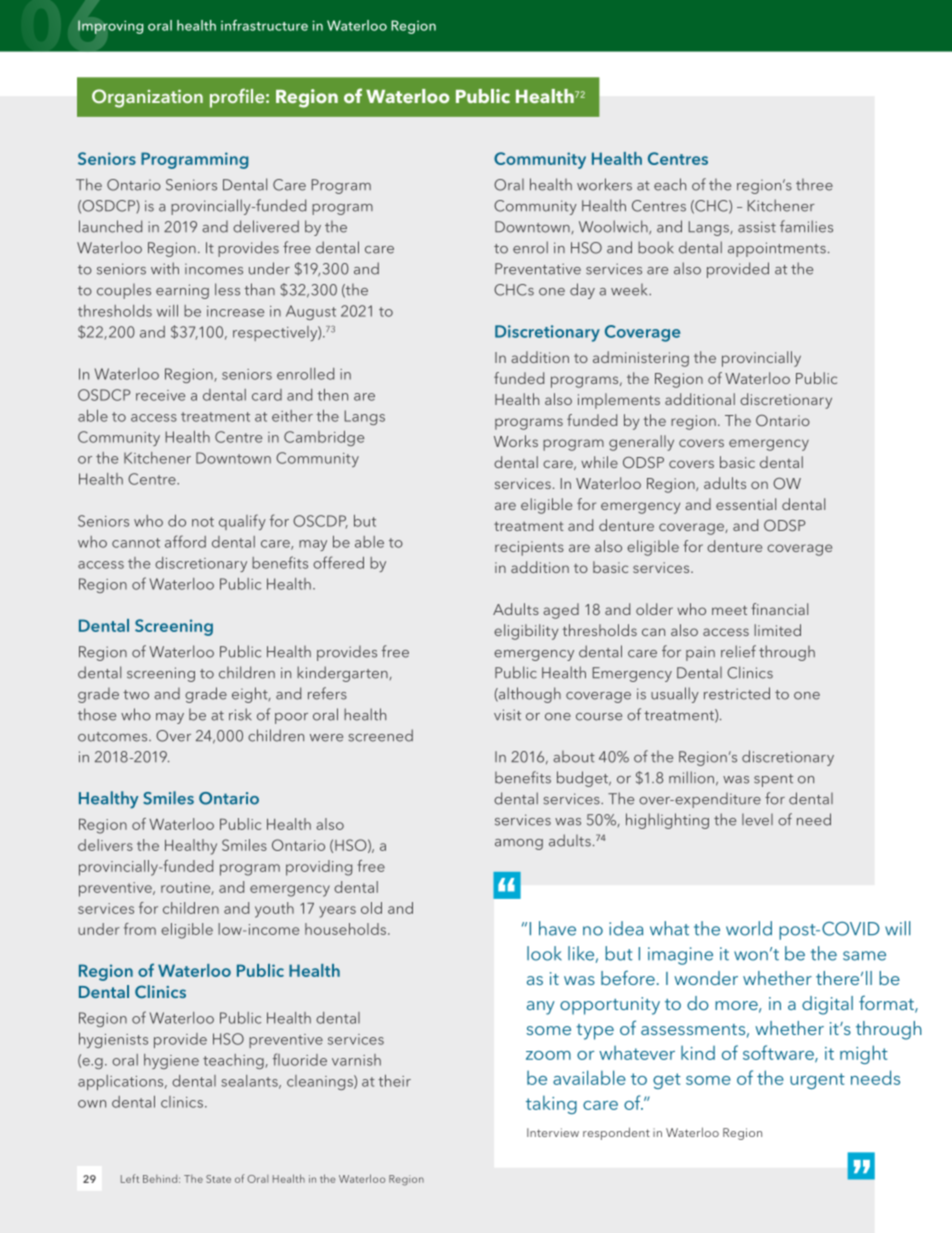 The height and width of the image is (1233, 952). What do you see at coordinates (185, 541) in the image?
I see `afford` at bounding box center [185, 541].
